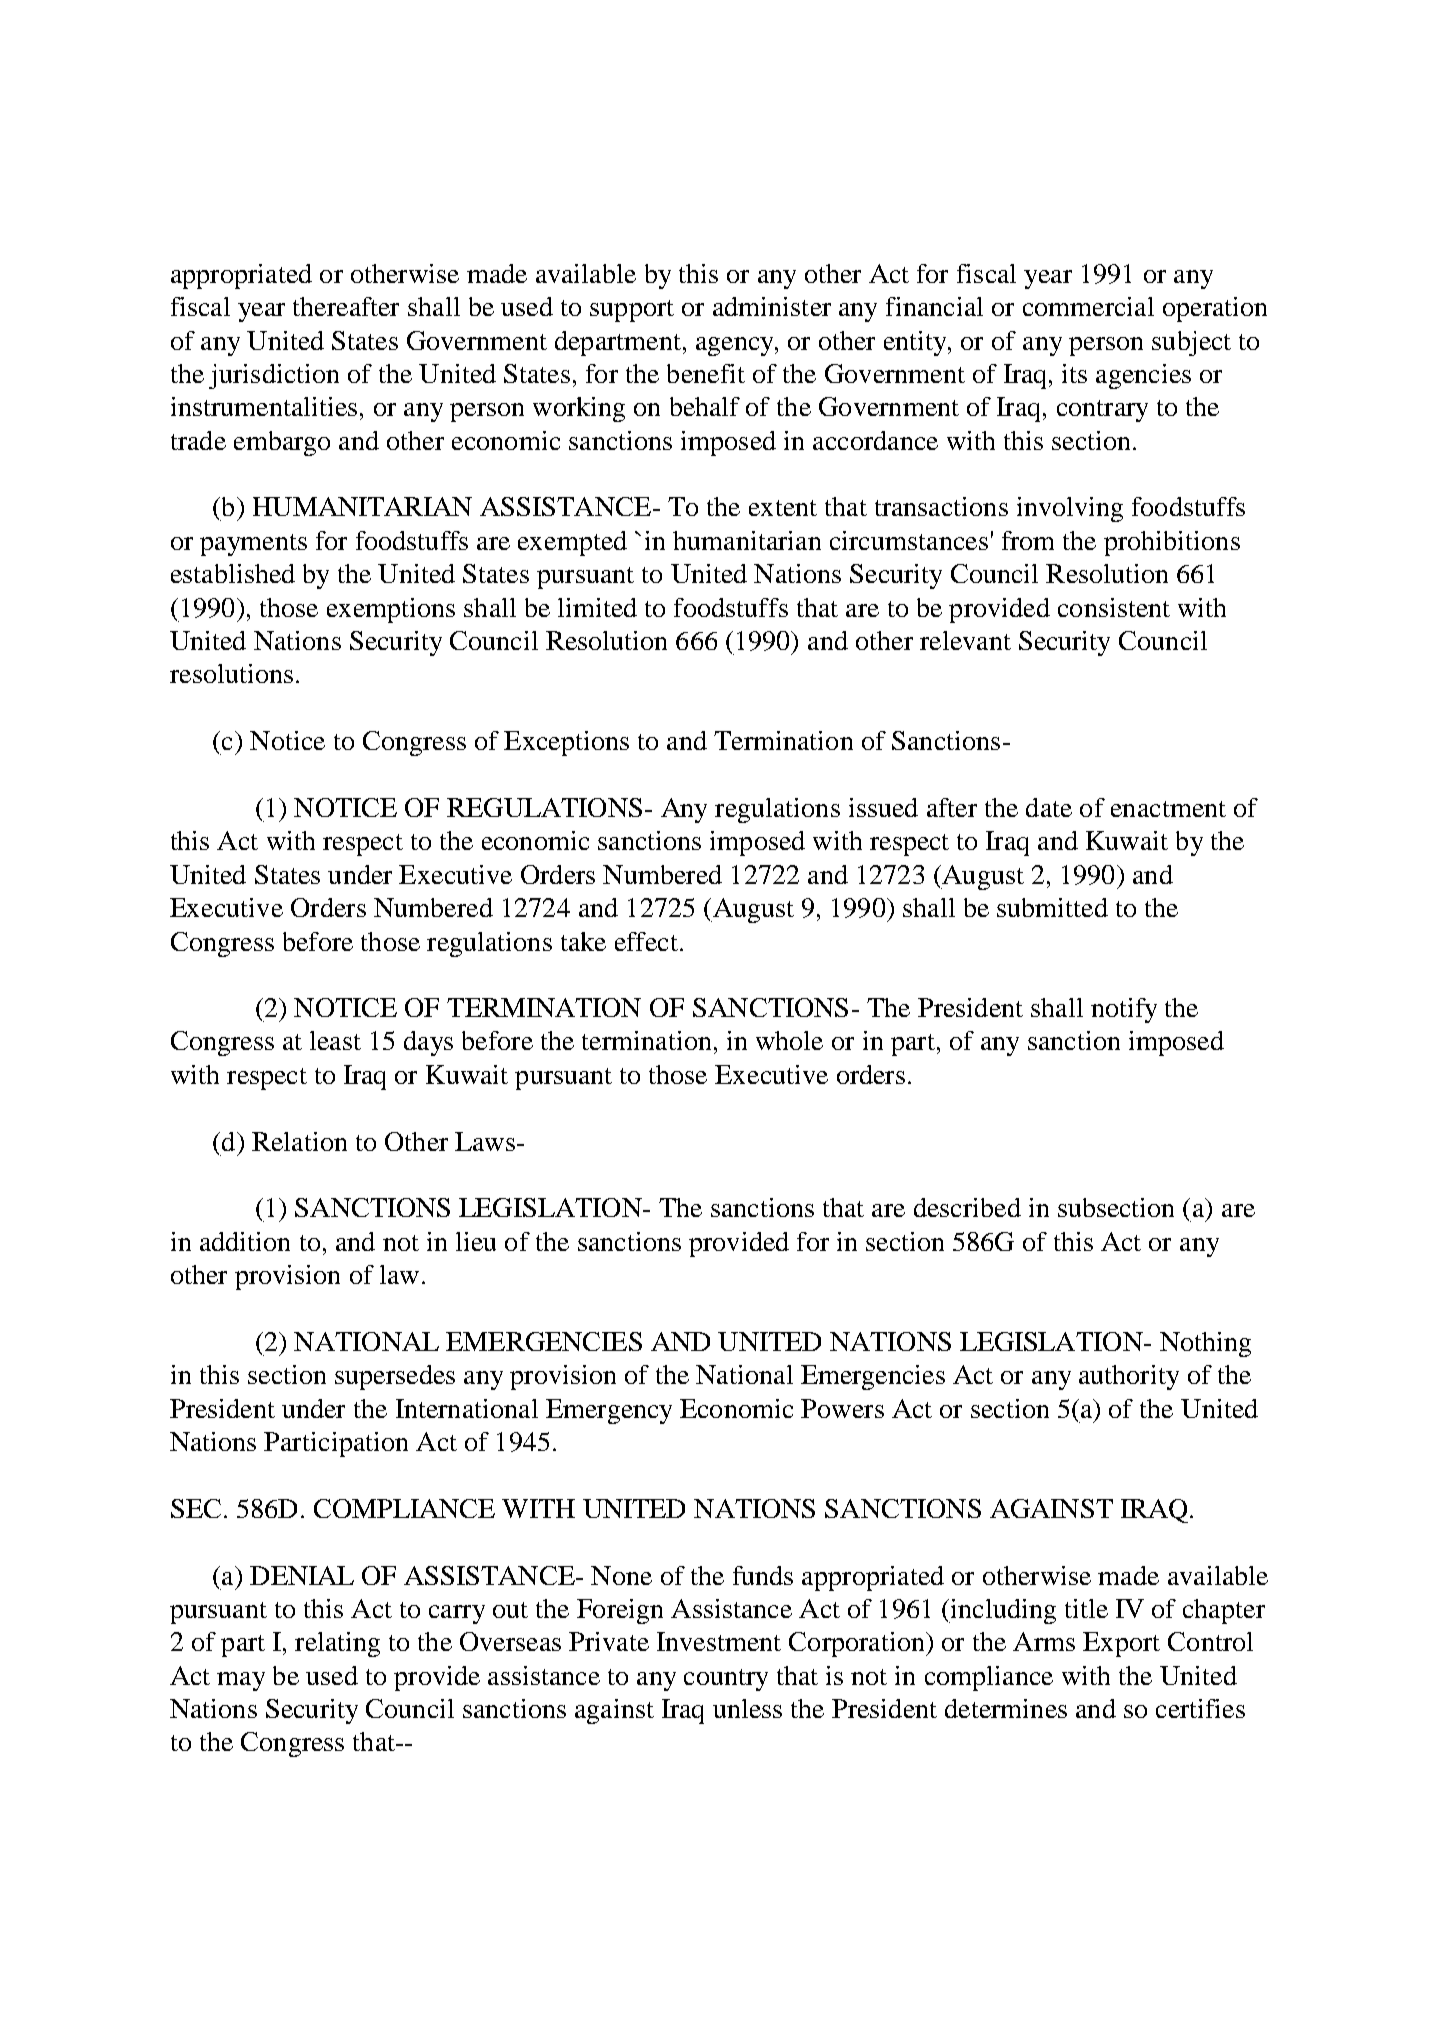 The width and height of the document is (1441, 2039). Describe the element at coordinates (1121, 1644) in the document. I see `Export` at that location.
